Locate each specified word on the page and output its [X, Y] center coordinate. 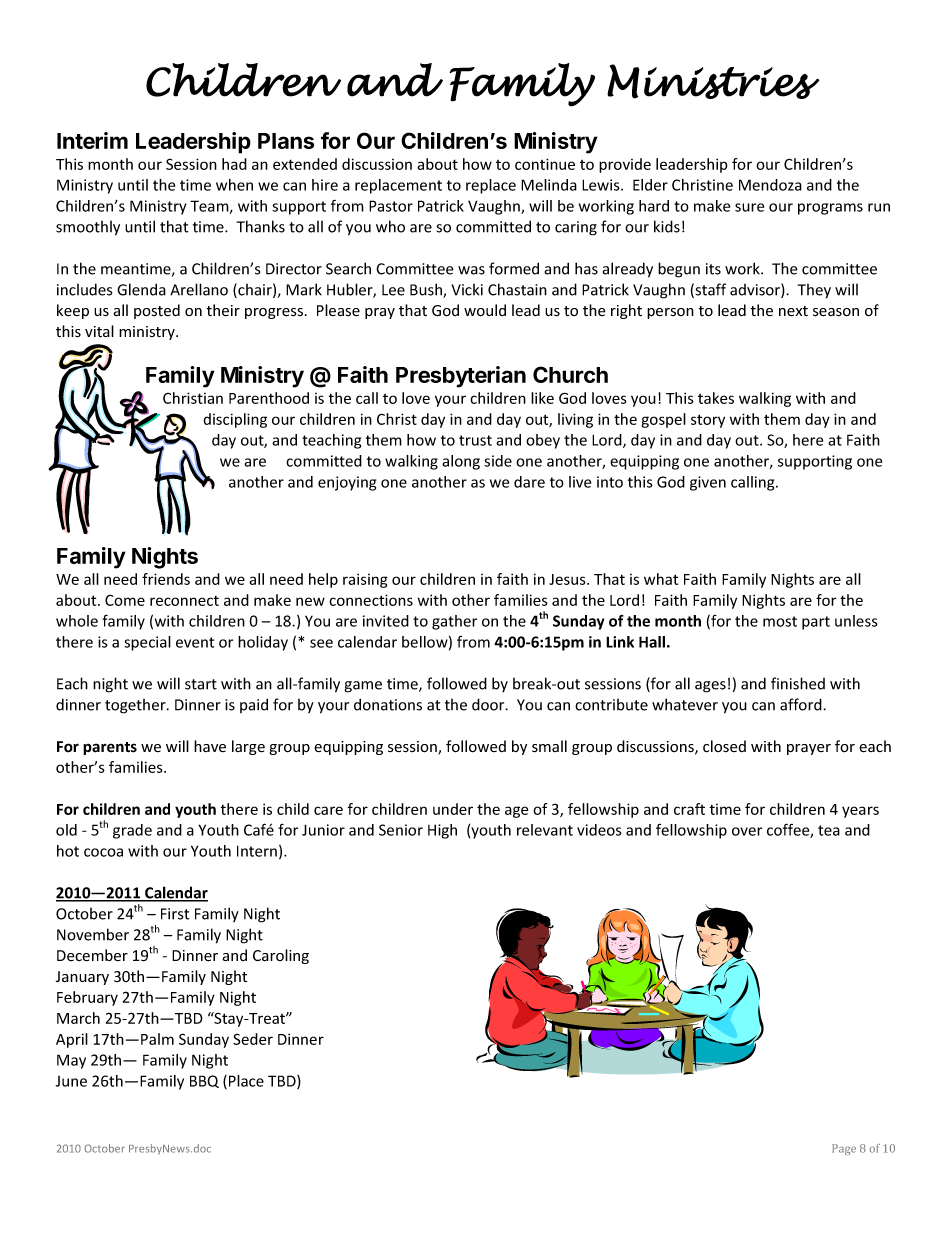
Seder [253, 1039]
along [461, 462]
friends [166, 579]
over [747, 831]
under [453, 809]
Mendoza [770, 185]
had [234, 164]
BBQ [204, 1081]
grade [132, 831]
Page [844, 1149]
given [708, 483]
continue [545, 164]
